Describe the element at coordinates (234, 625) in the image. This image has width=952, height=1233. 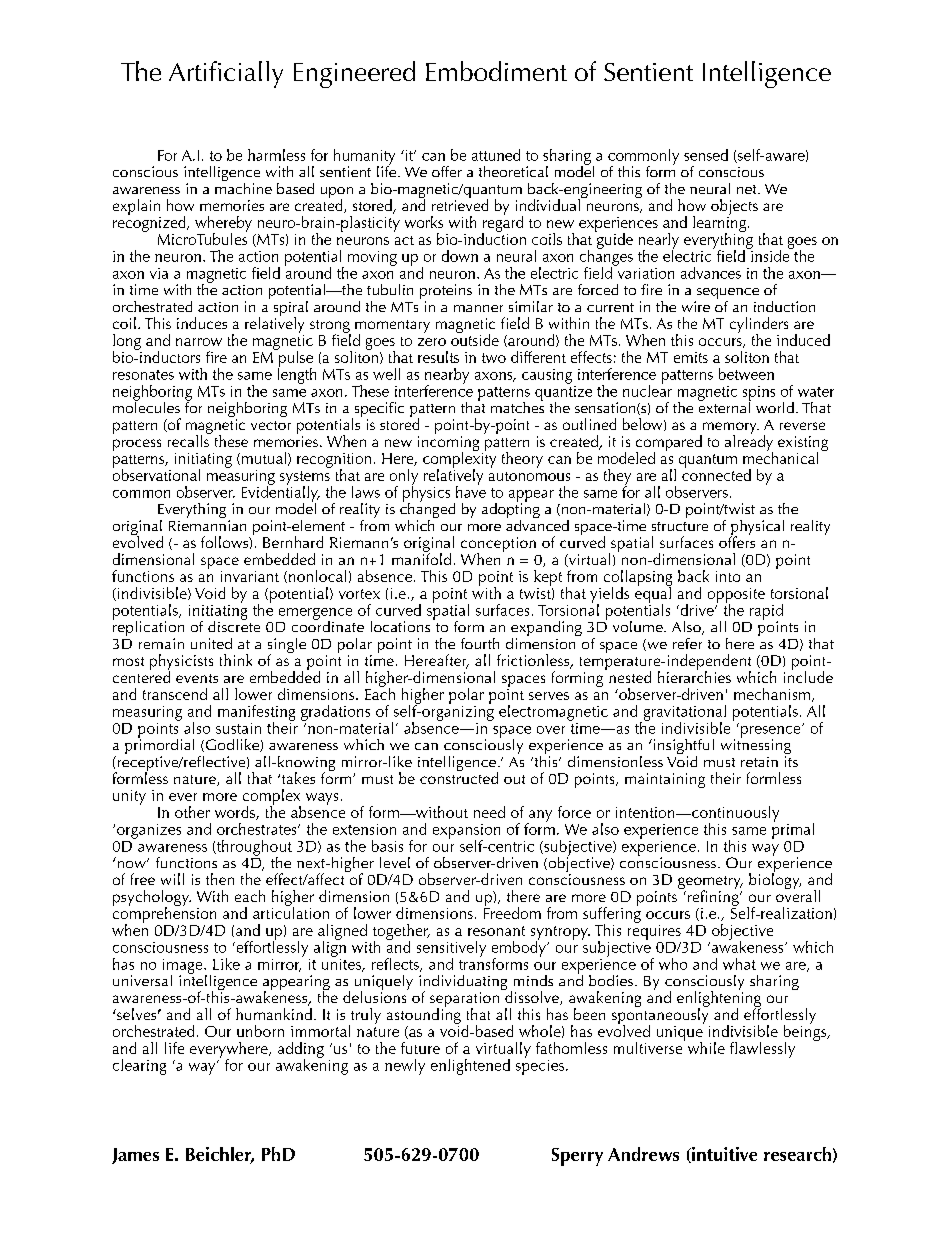
I see `discrete` at that location.
